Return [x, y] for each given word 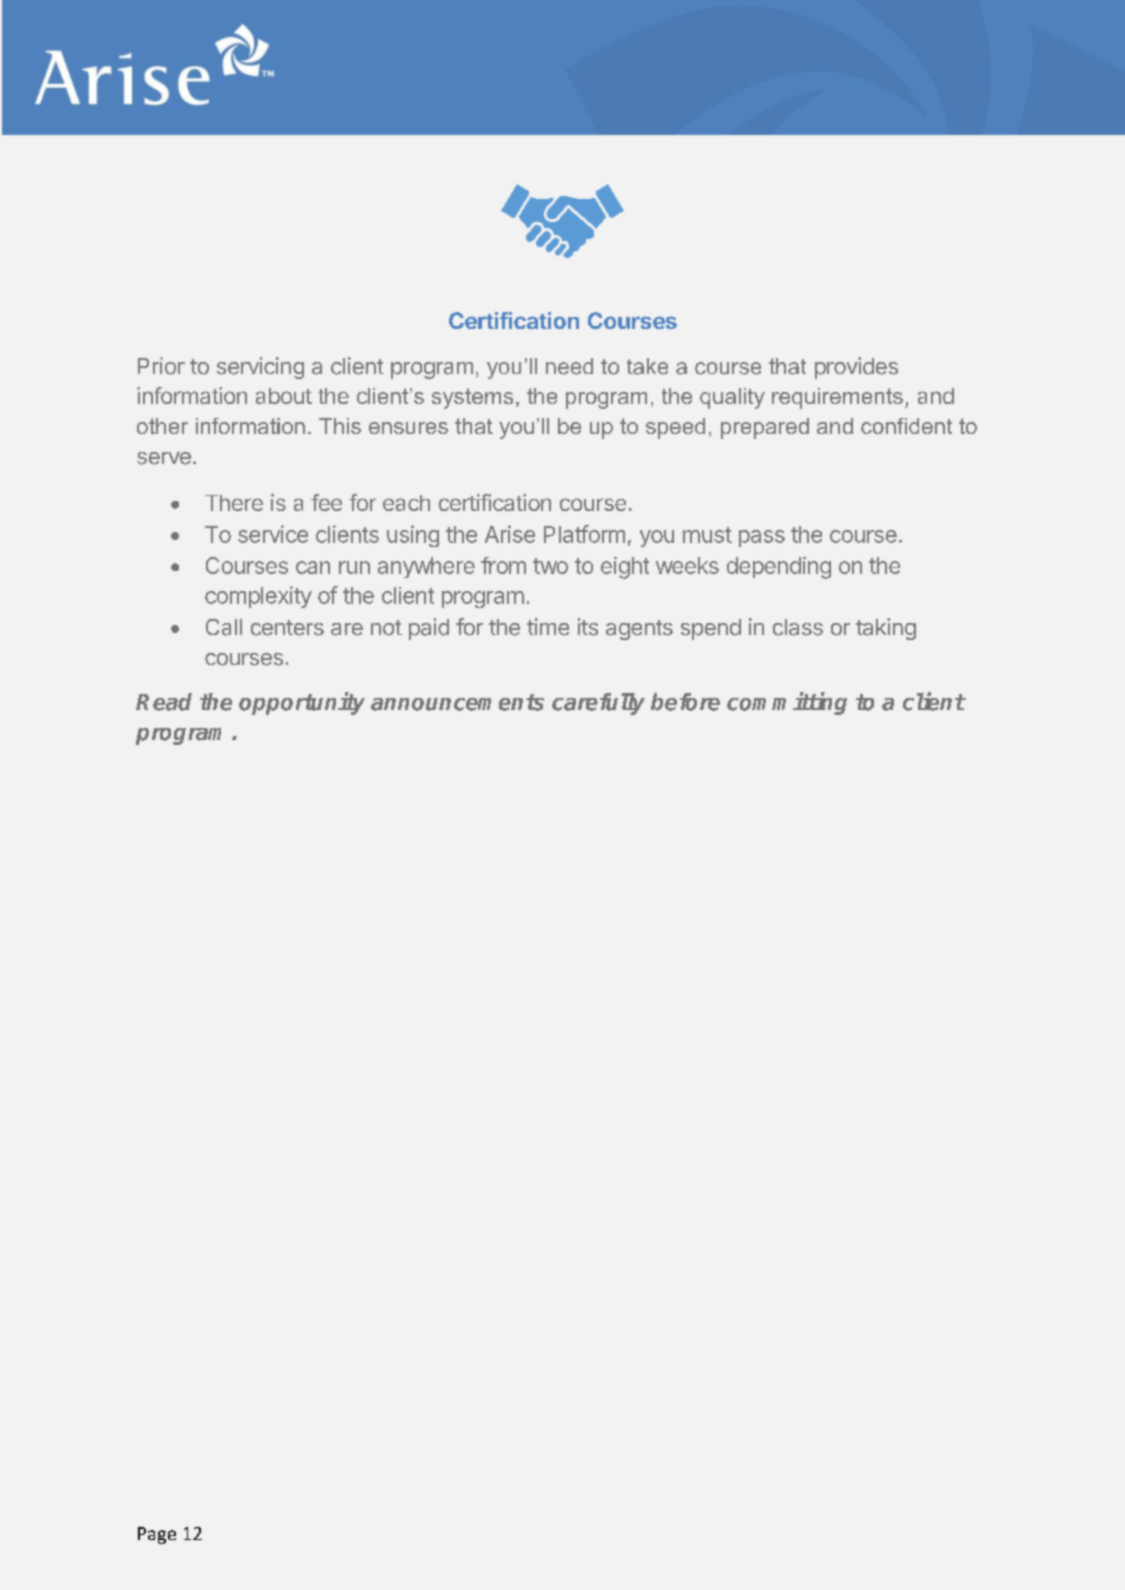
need [569, 366]
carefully [598, 704]
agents [639, 630]
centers [287, 628]
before [685, 702]
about [284, 396]
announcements [457, 702]
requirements [837, 398]
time [548, 627]
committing [787, 703]
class [798, 627]
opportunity [302, 703]
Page [157, 1535]
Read [164, 702]
